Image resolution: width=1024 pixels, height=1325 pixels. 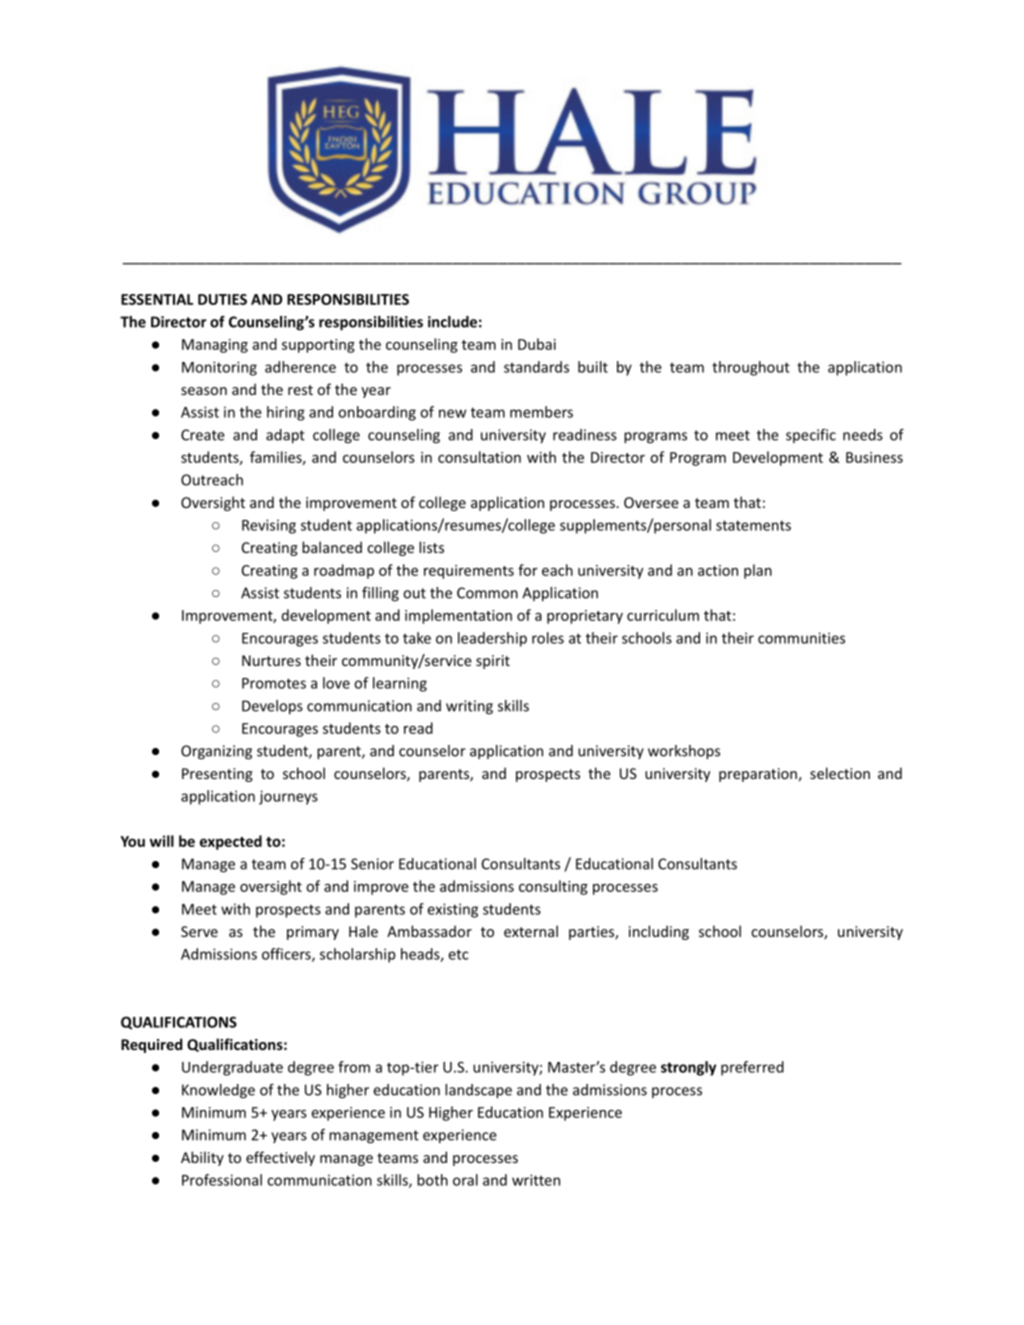 I want to click on Organizing, so click(x=216, y=752).
